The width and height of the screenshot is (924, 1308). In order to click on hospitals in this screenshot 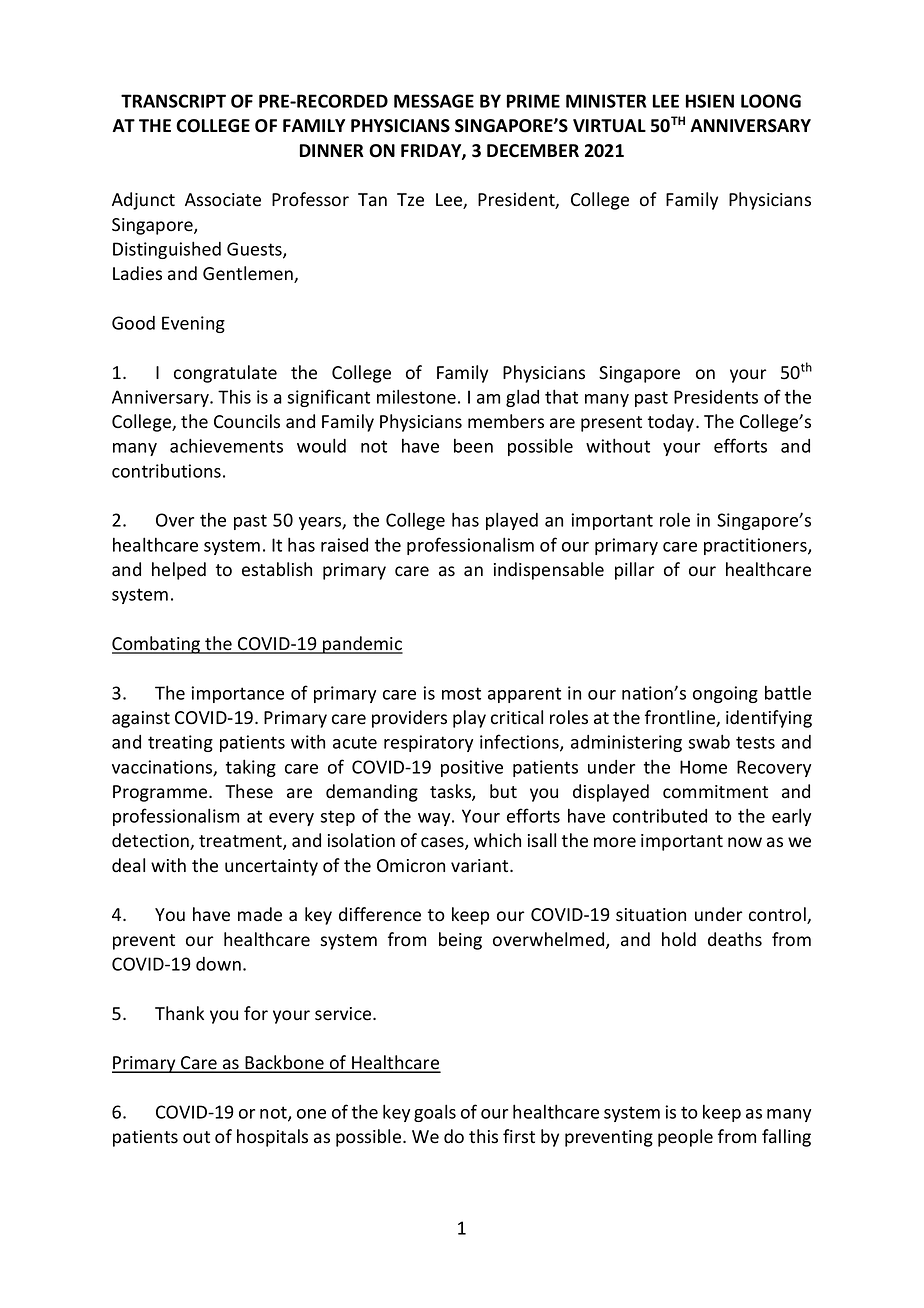, I will do `click(272, 1138)`.
